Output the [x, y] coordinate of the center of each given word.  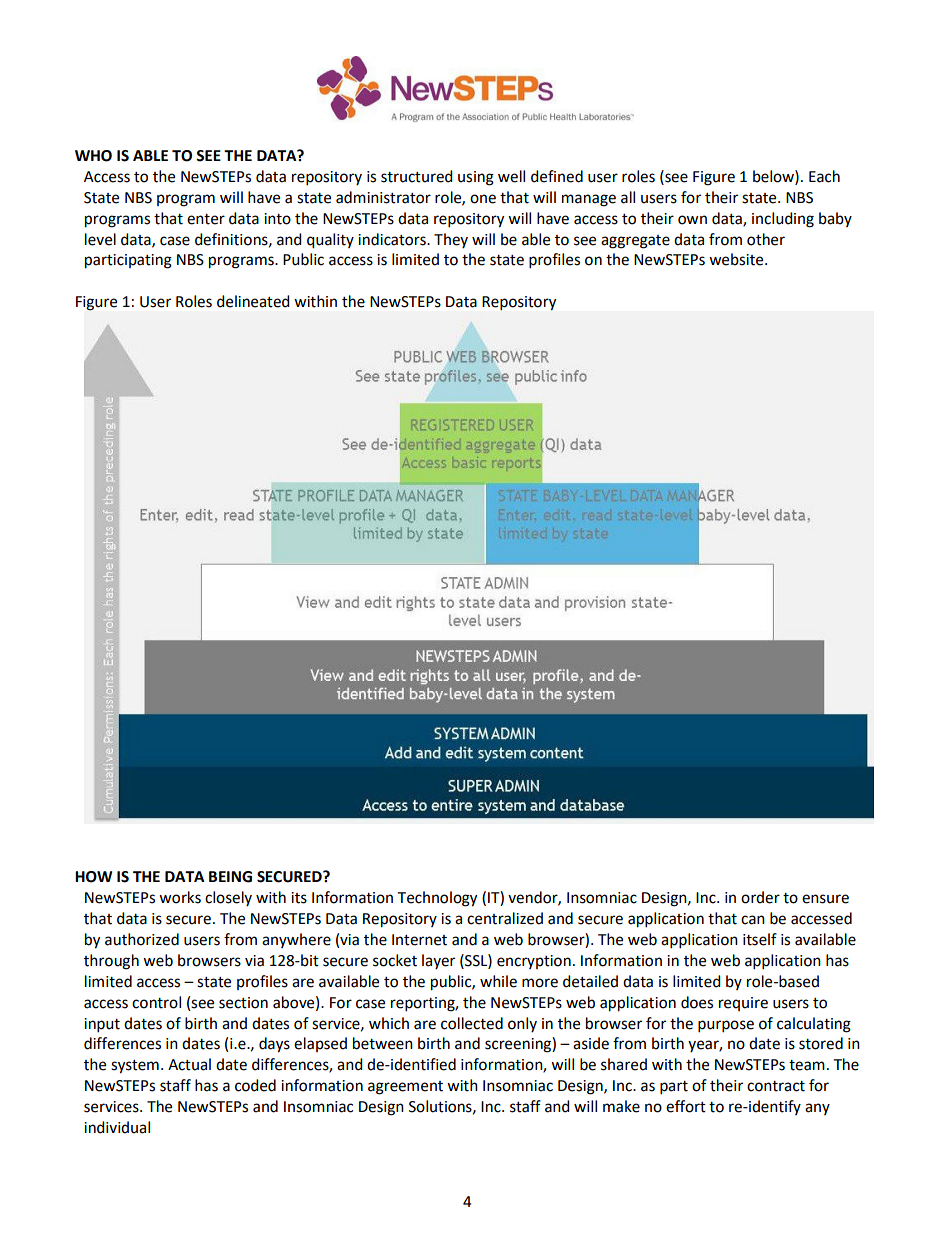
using [476, 178]
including [783, 220]
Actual [189, 1064]
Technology [437, 899]
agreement [405, 1088]
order [760, 897]
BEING [230, 877]
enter [206, 219]
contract [776, 1086]
